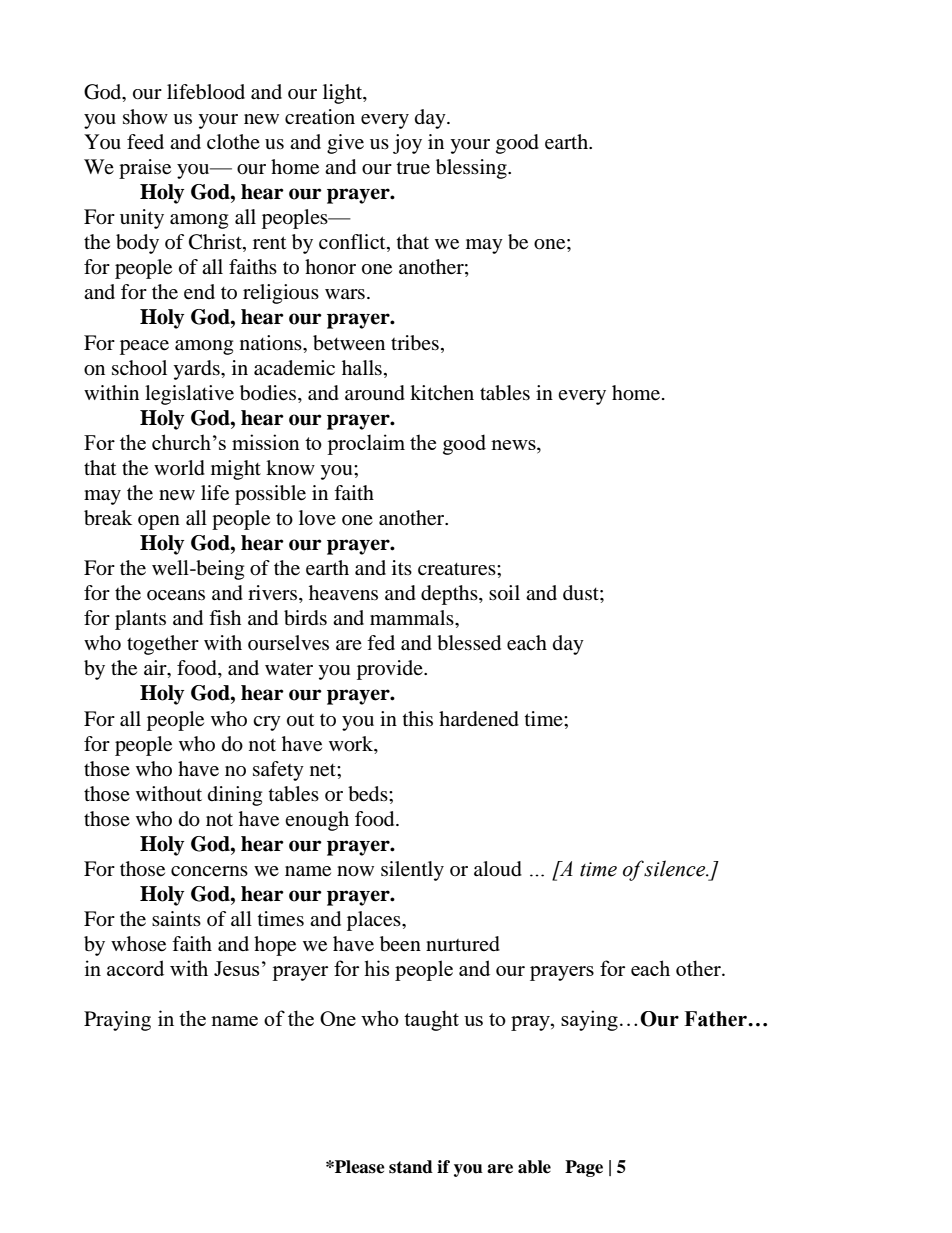 The height and width of the document is (1233, 952). What do you see at coordinates (145, 142) in the document?
I see `feed` at bounding box center [145, 142].
